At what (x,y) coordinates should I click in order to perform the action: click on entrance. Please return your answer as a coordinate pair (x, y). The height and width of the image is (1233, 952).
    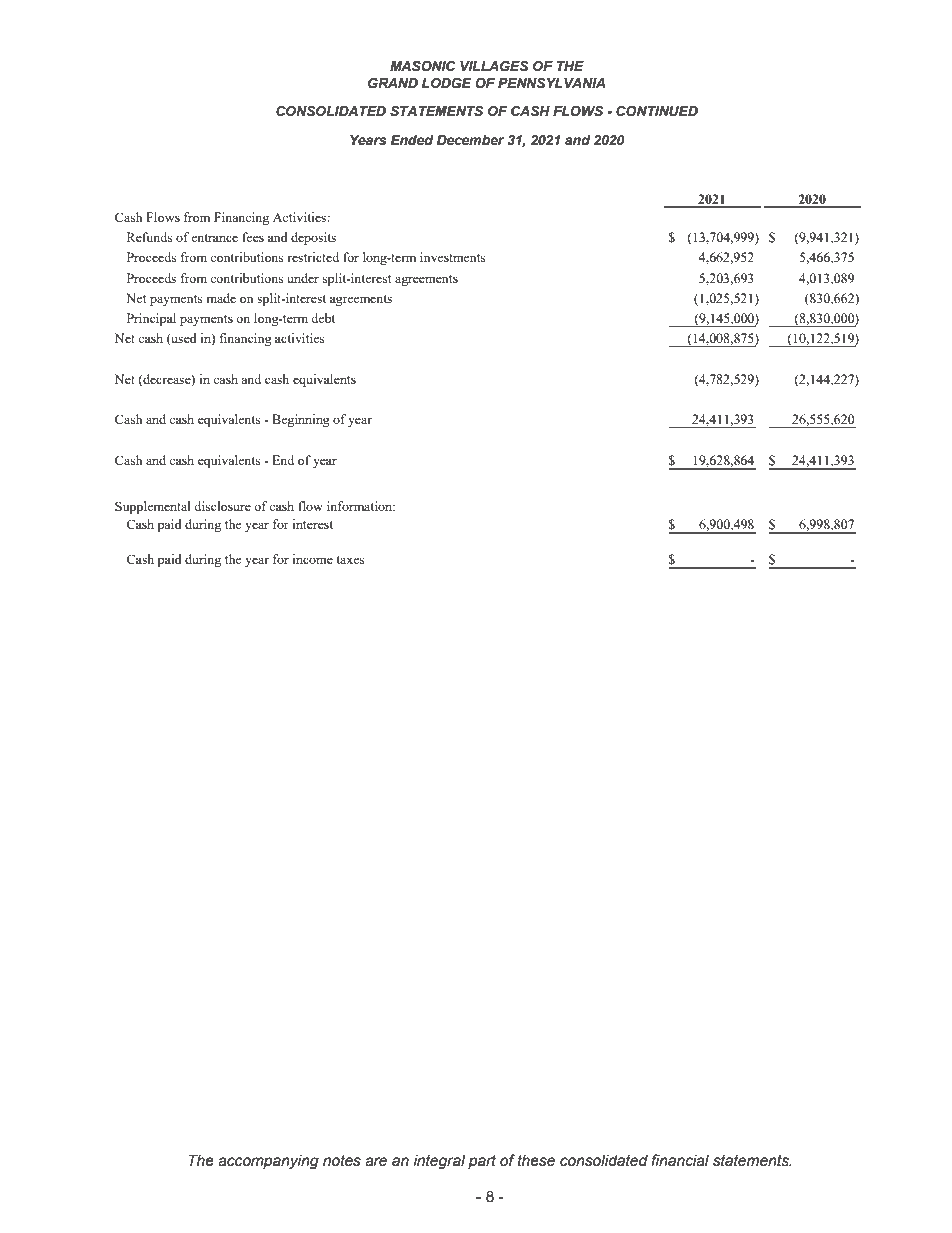
    Looking at the image, I should click on (214, 238).
